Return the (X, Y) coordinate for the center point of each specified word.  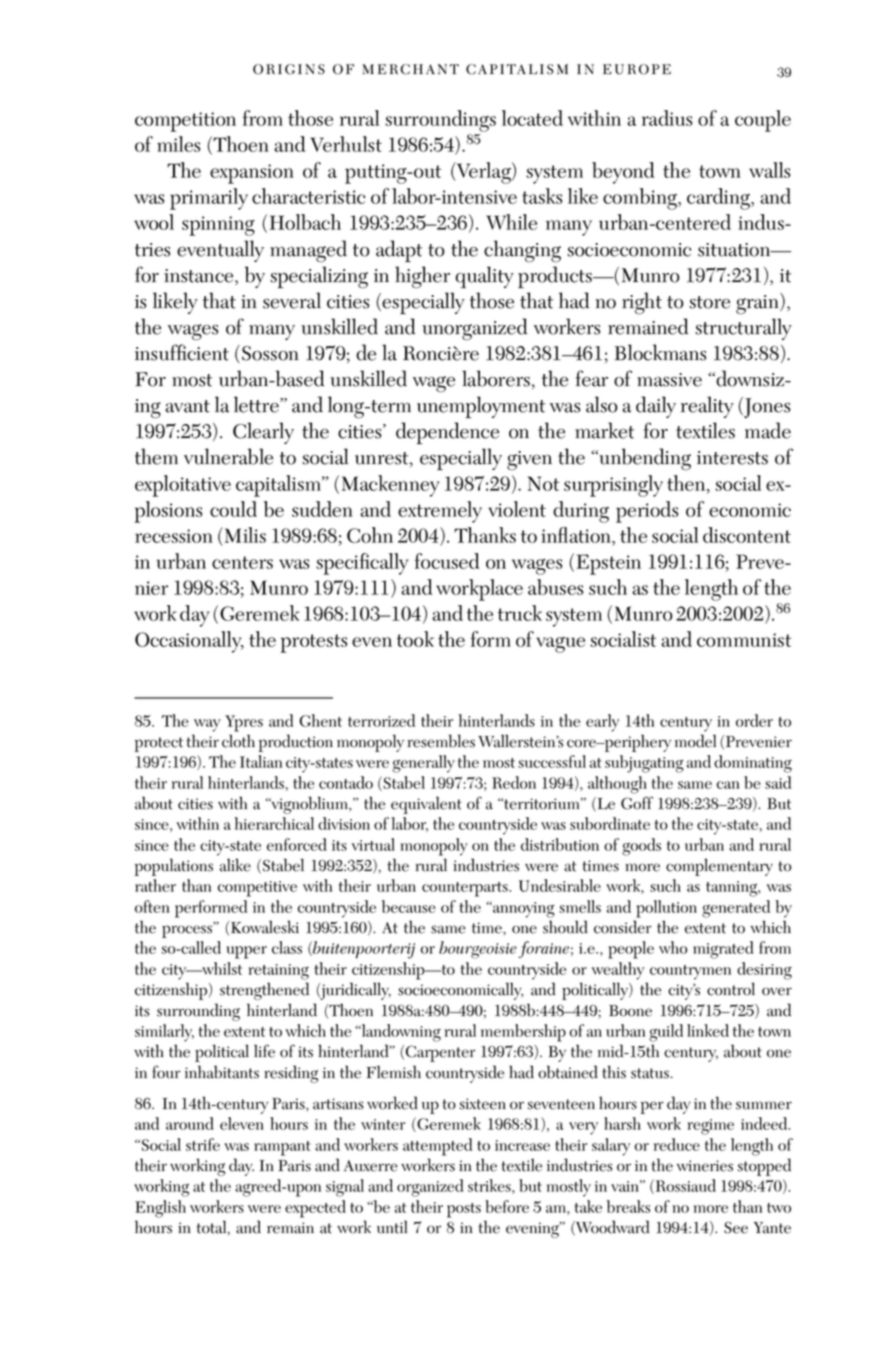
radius (667, 118)
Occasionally (189, 642)
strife (203, 1144)
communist (744, 640)
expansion (252, 174)
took (415, 639)
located (532, 118)
